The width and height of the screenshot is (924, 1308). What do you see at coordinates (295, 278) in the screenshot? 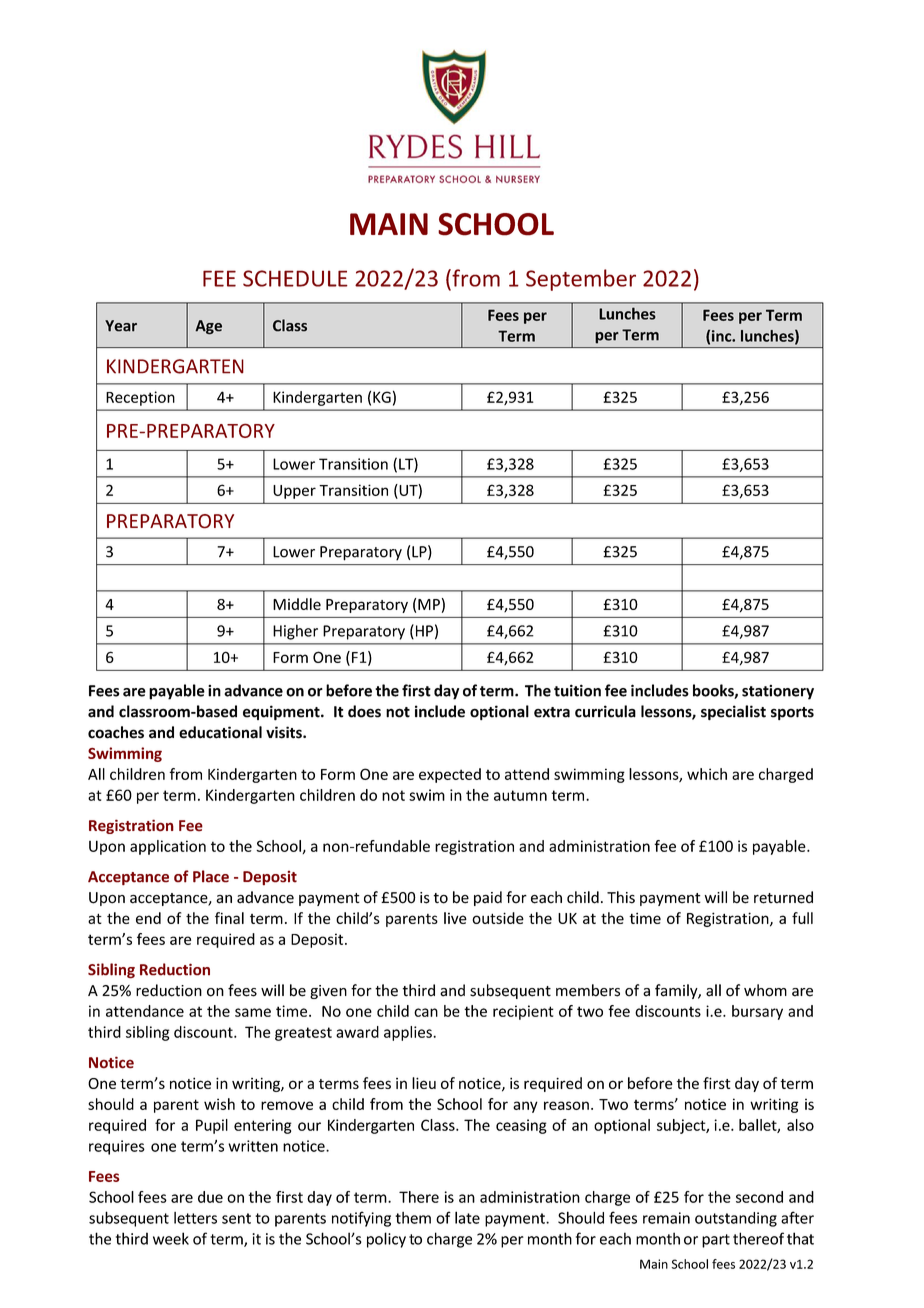
I see `SCHEDULE` at bounding box center [295, 278].
